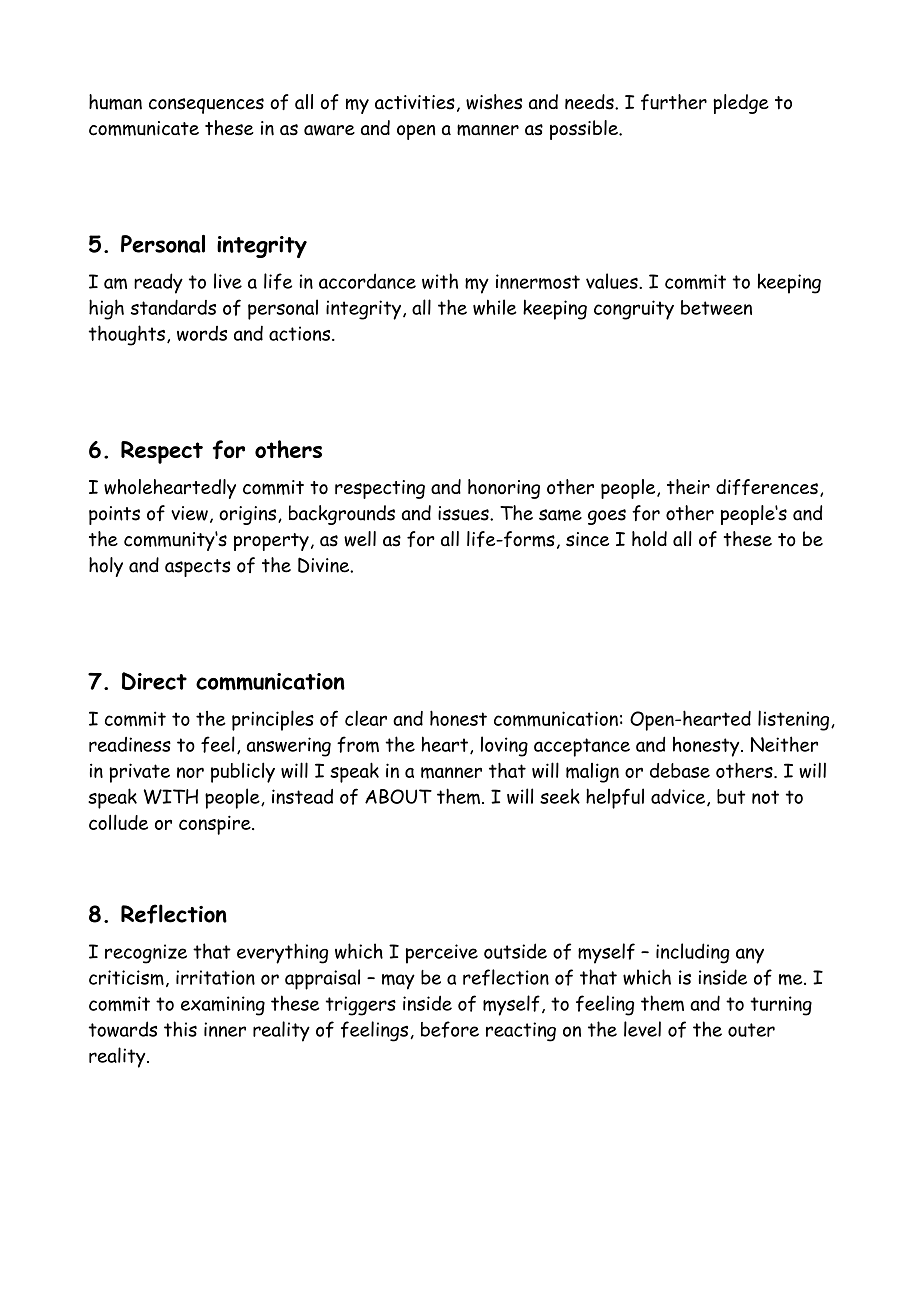 The image size is (924, 1308). Describe the element at coordinates (649, 539) in the screenshot. I see `hold` at that location.
